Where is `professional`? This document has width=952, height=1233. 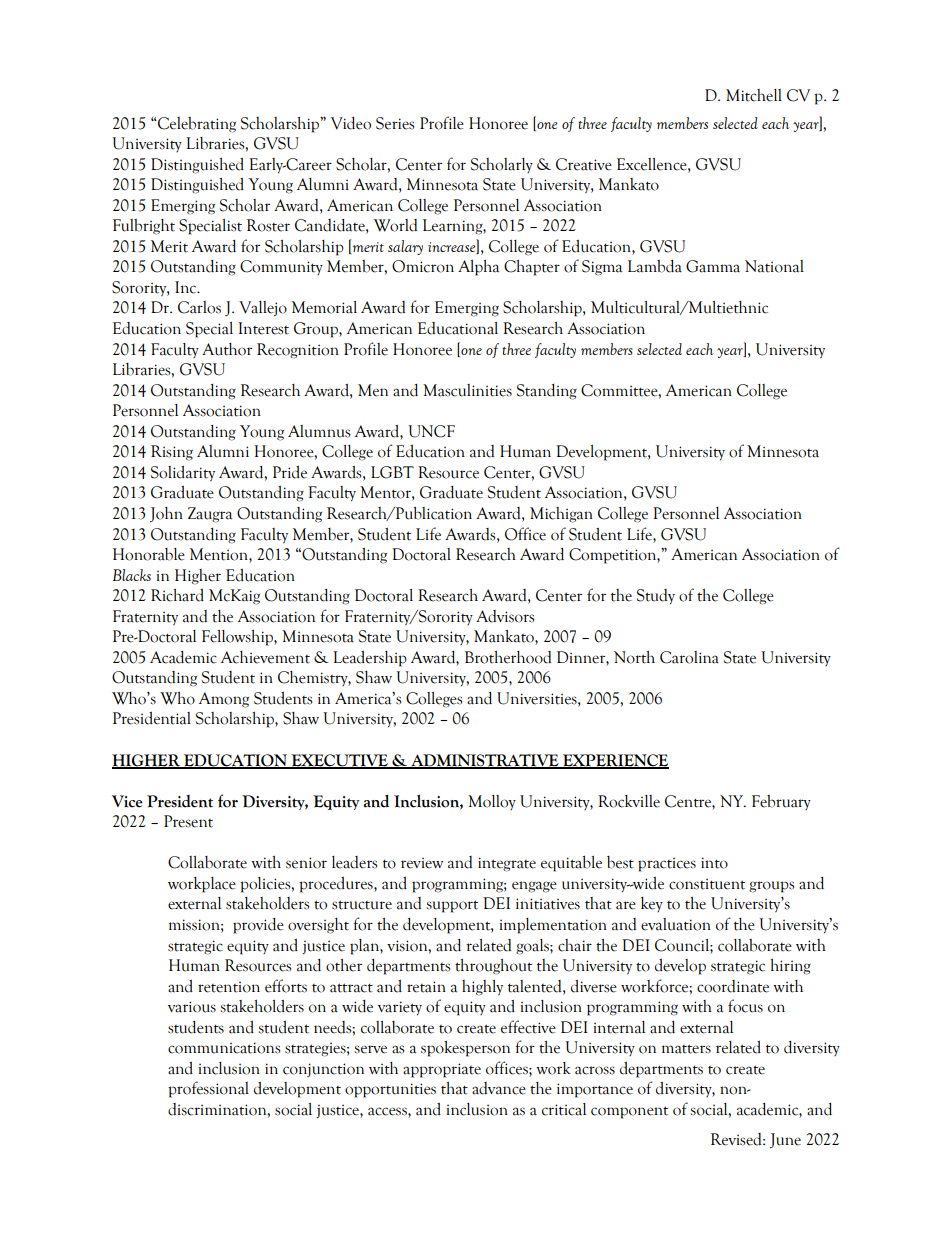
professional is located at coordinates (208, 1089).
